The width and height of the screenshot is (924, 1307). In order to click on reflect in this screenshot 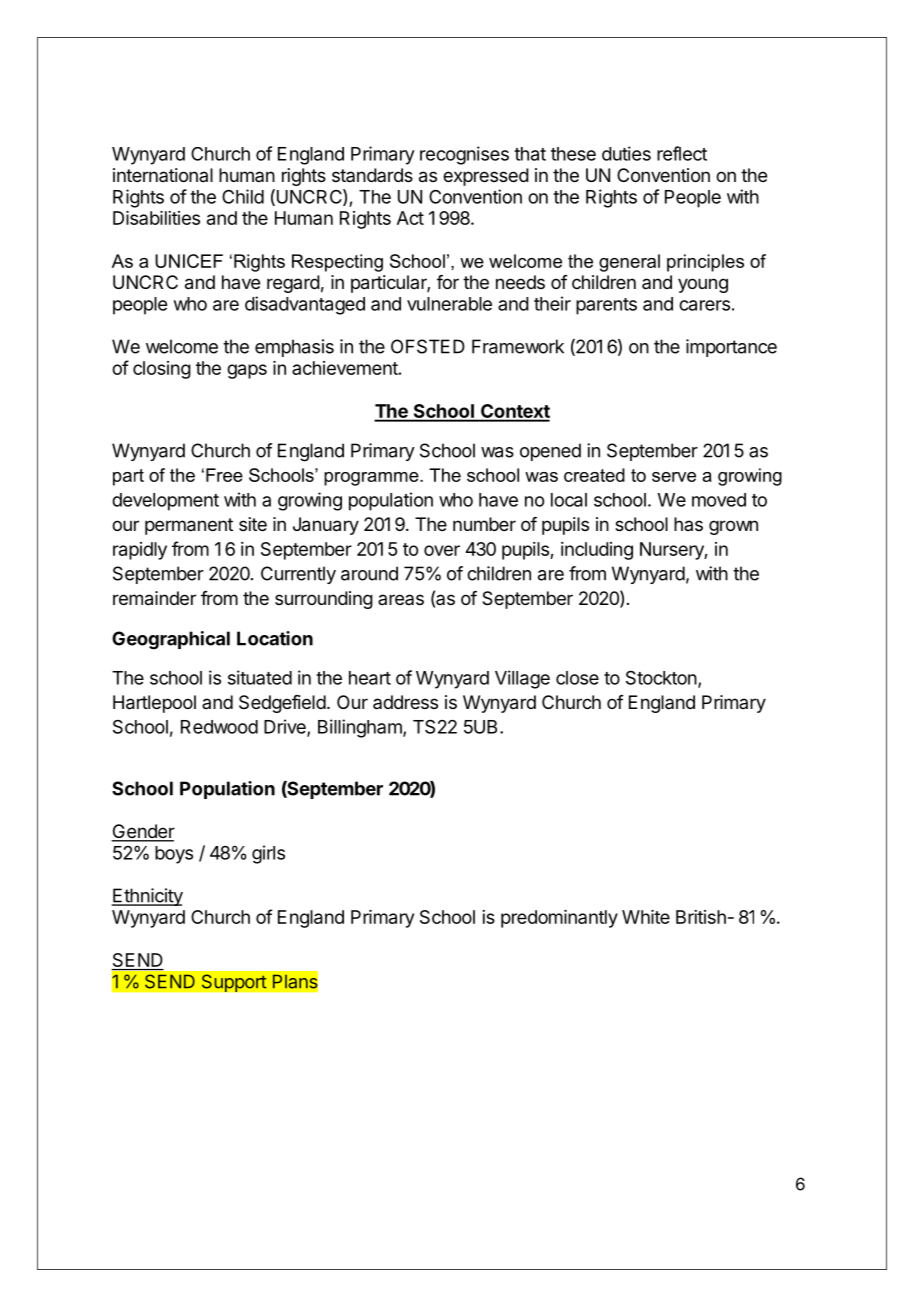, I will do `click(682, 153)`.
